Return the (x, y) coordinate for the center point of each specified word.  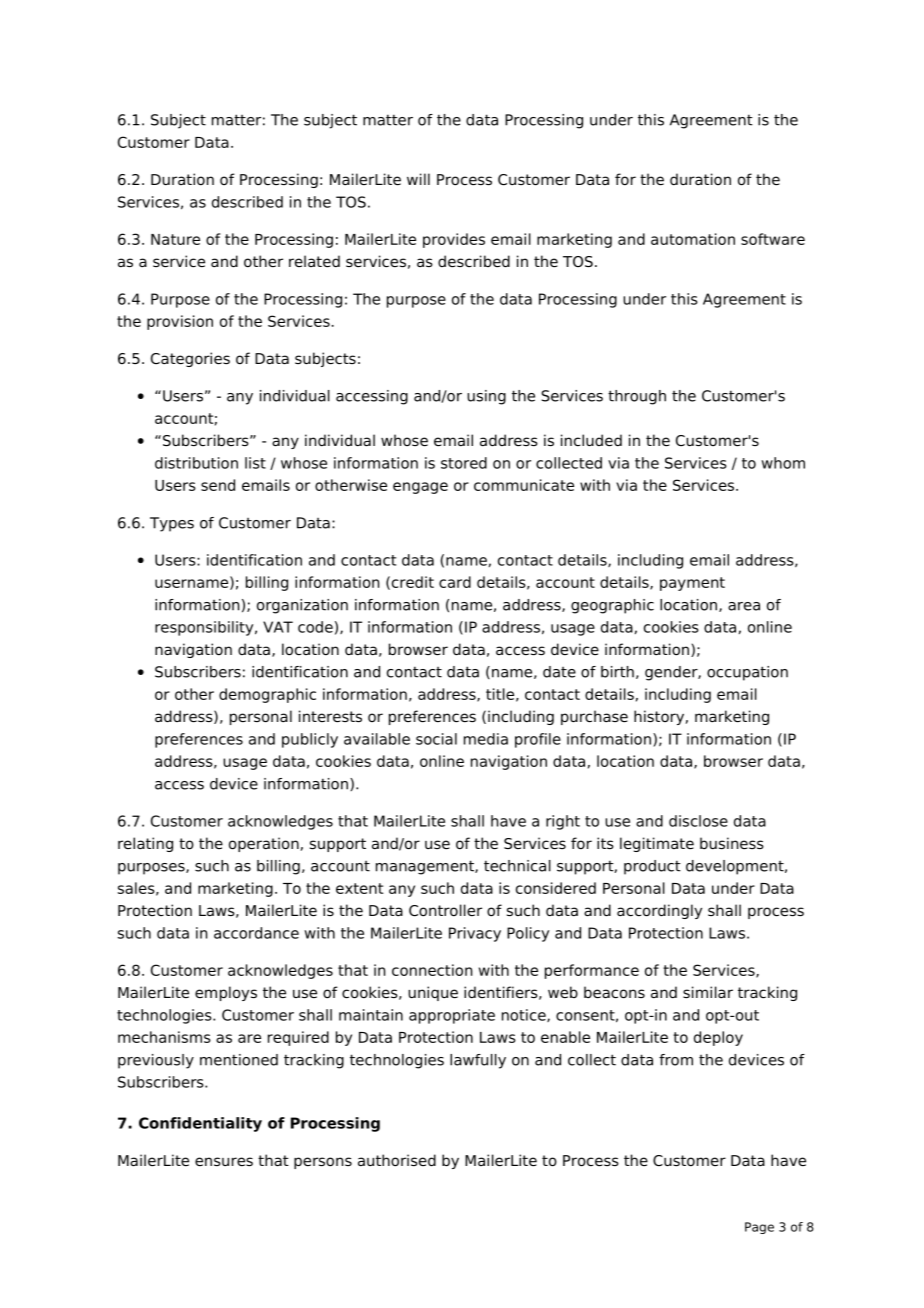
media (486, 739)
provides (454, 240)
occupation (747, 673)
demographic (267, 695)
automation (693, 239)
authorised (397, 1160)
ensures (224, 1162)
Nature (175, 239)
